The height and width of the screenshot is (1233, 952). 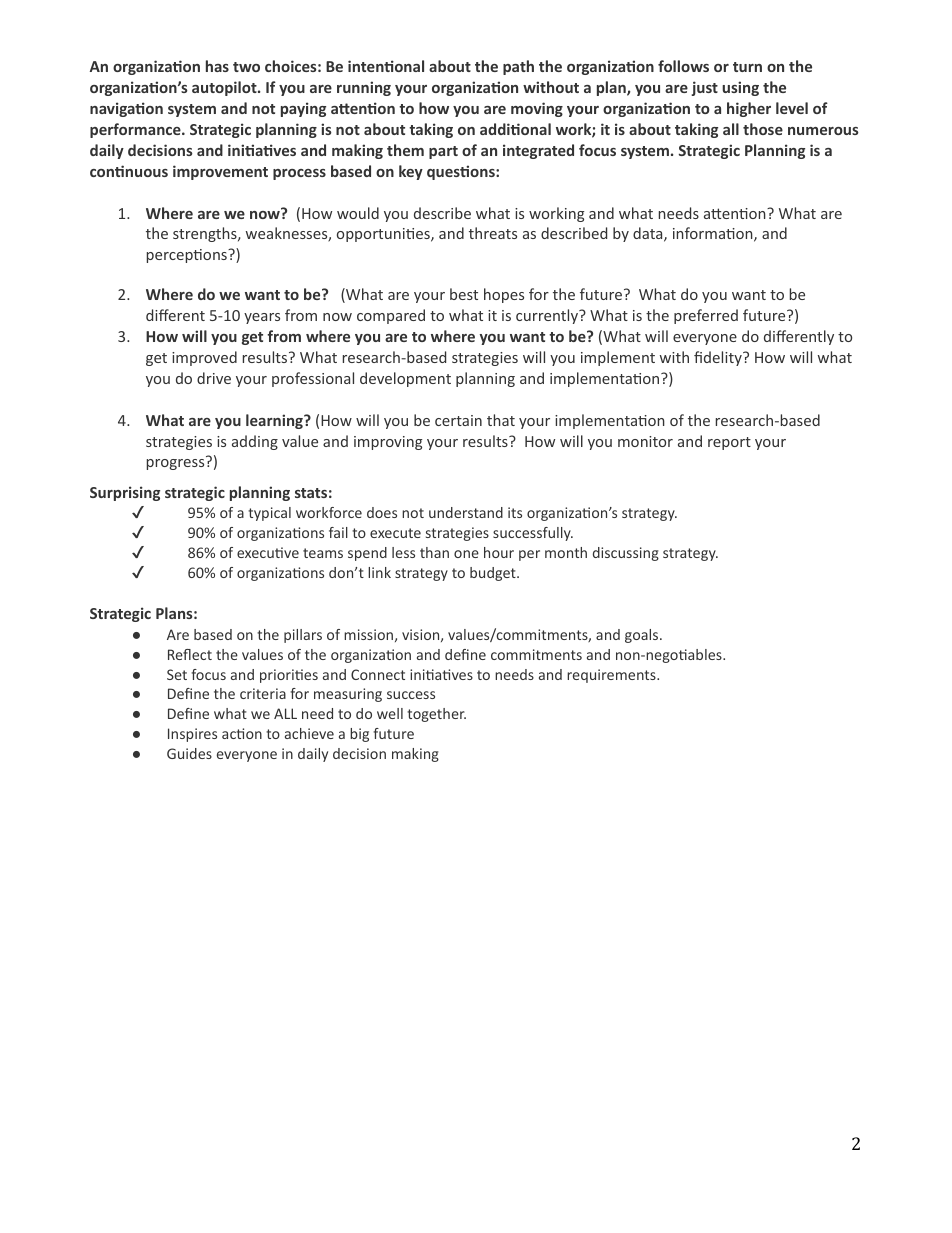 I want to click on path, so click(x=518, y=67).
